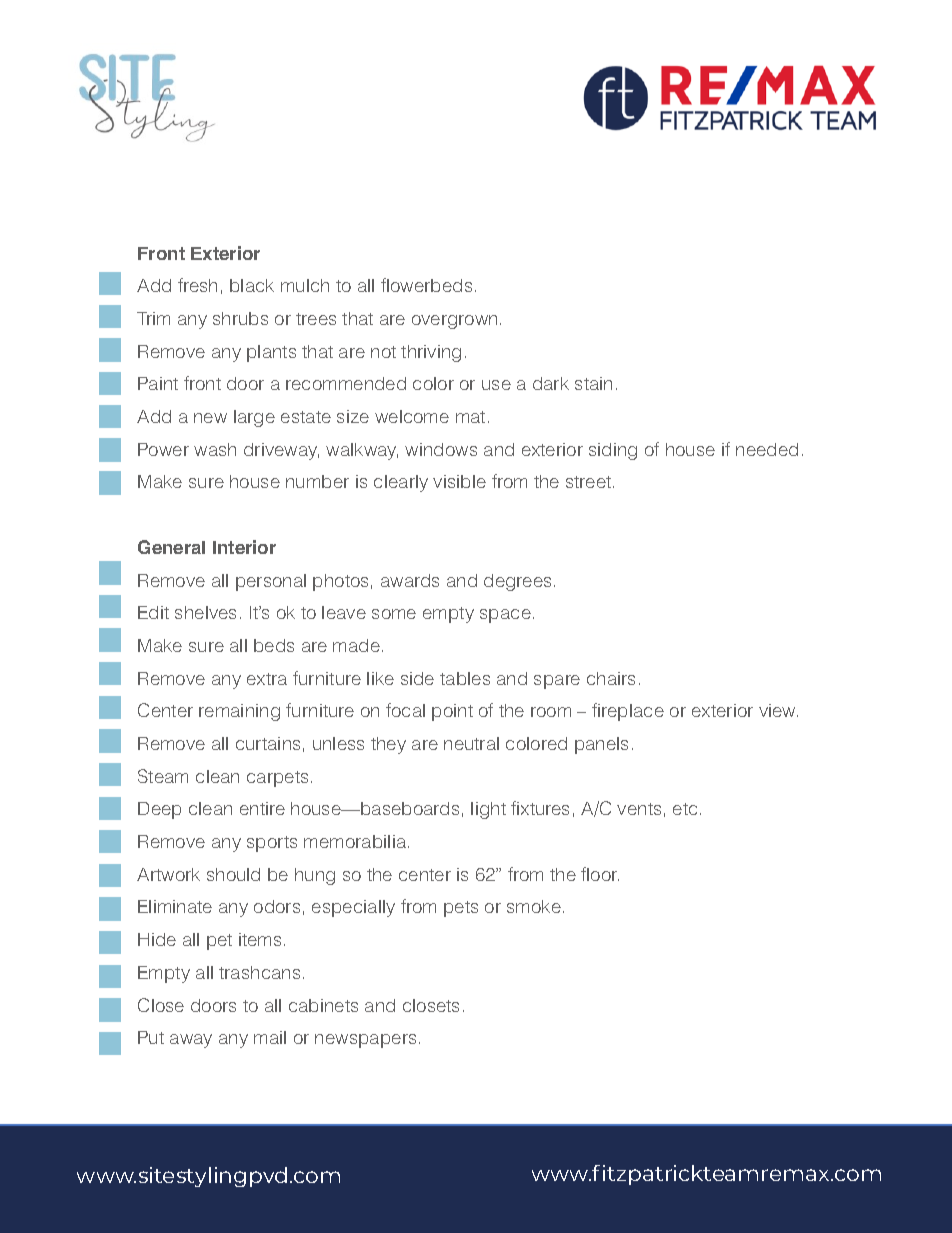  What do you see at coordinates (244, 547) in the document?
I see `Interior` at bounding box center [244, 547].
